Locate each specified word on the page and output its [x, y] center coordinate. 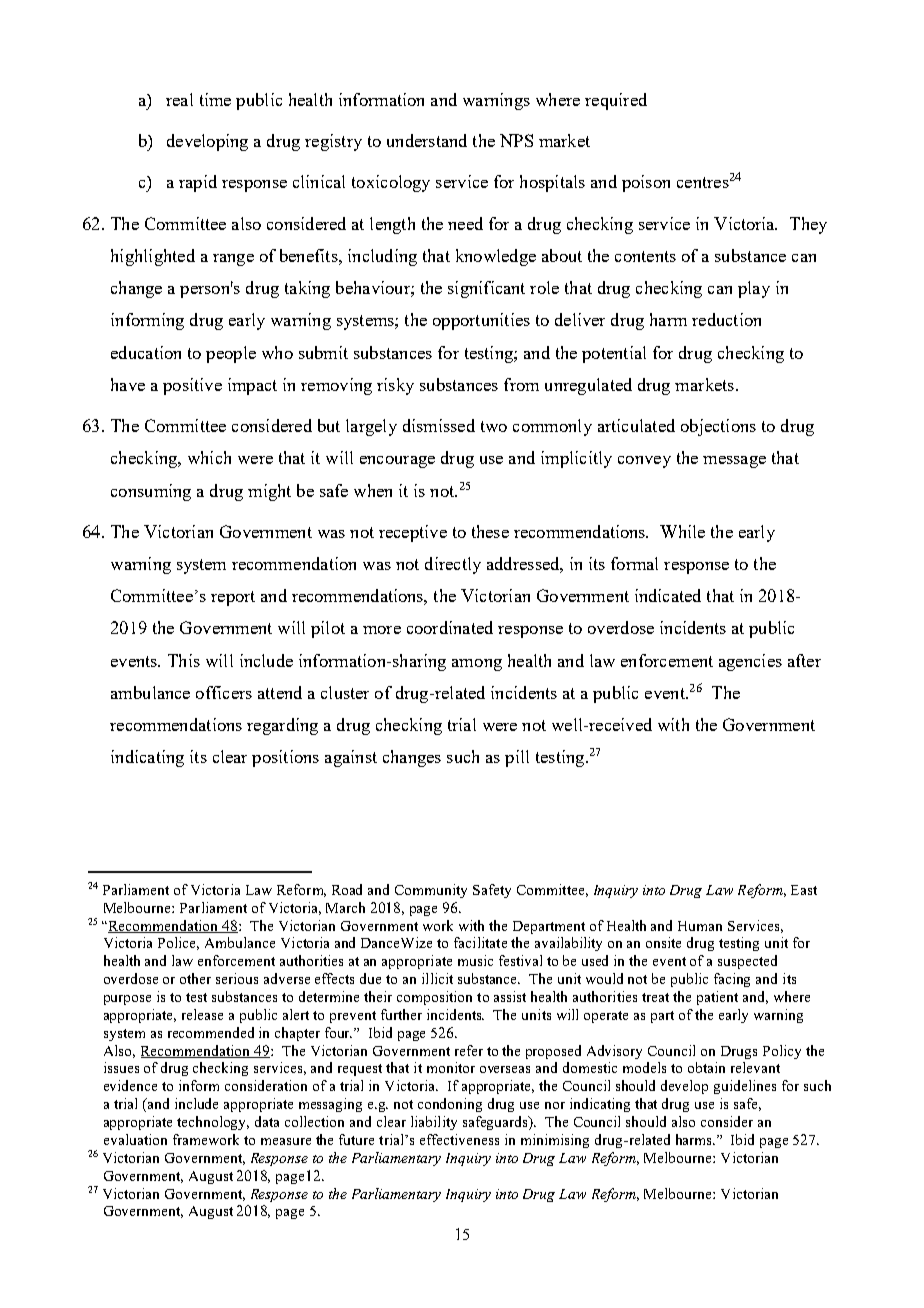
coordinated [450, 627]
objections [718, 427]
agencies [750, 662]
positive [192, 386]
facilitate [480, 942]
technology [213, 1123]
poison [646, 183]
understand [427, 140]
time [215, 99]
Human [700, 926]
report [233, 598]
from [521, 384]
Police [178, 943]
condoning [450, 1105]
